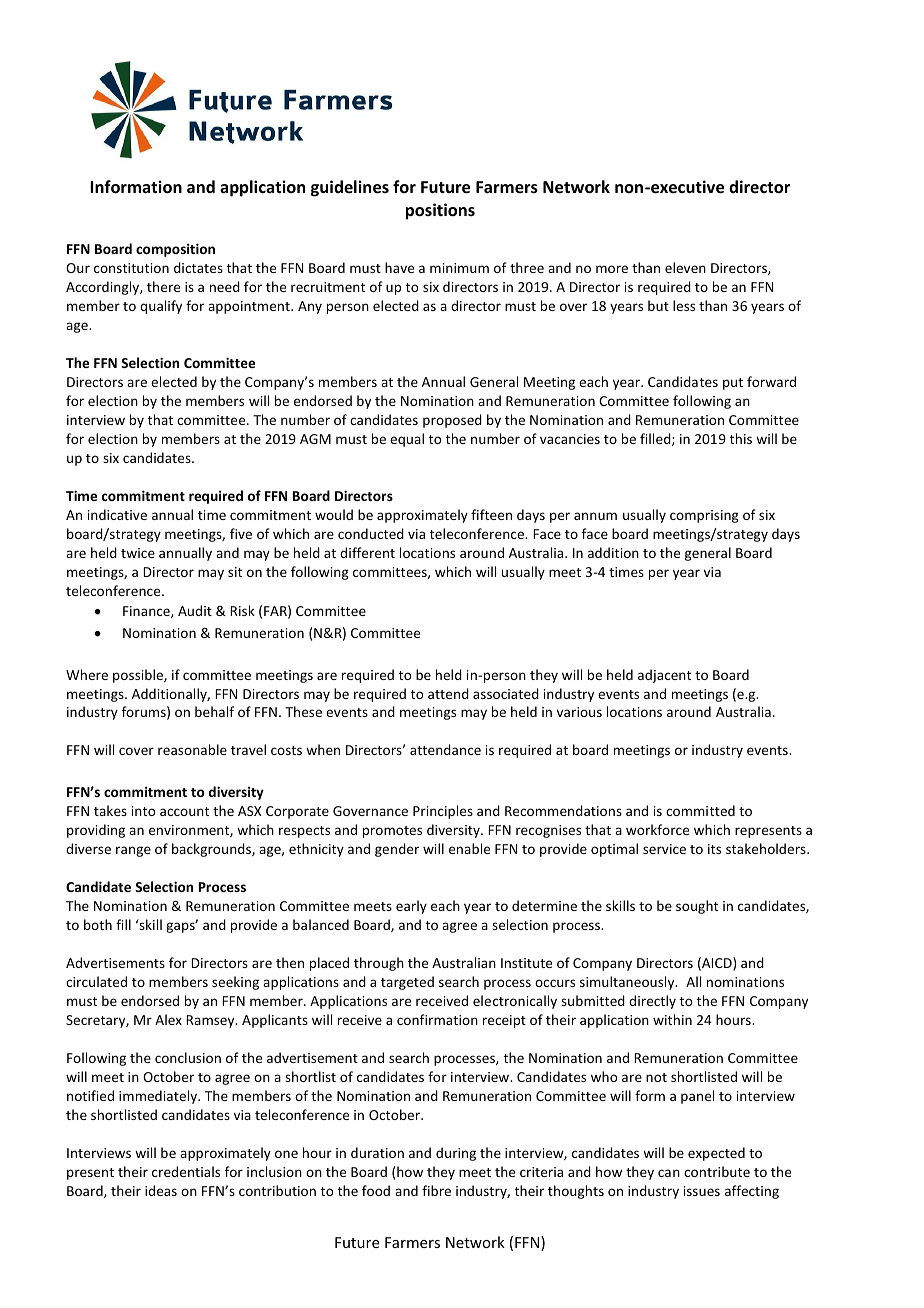 The image size is (924, 1308). I want to click on associated, so click(506, 693).
